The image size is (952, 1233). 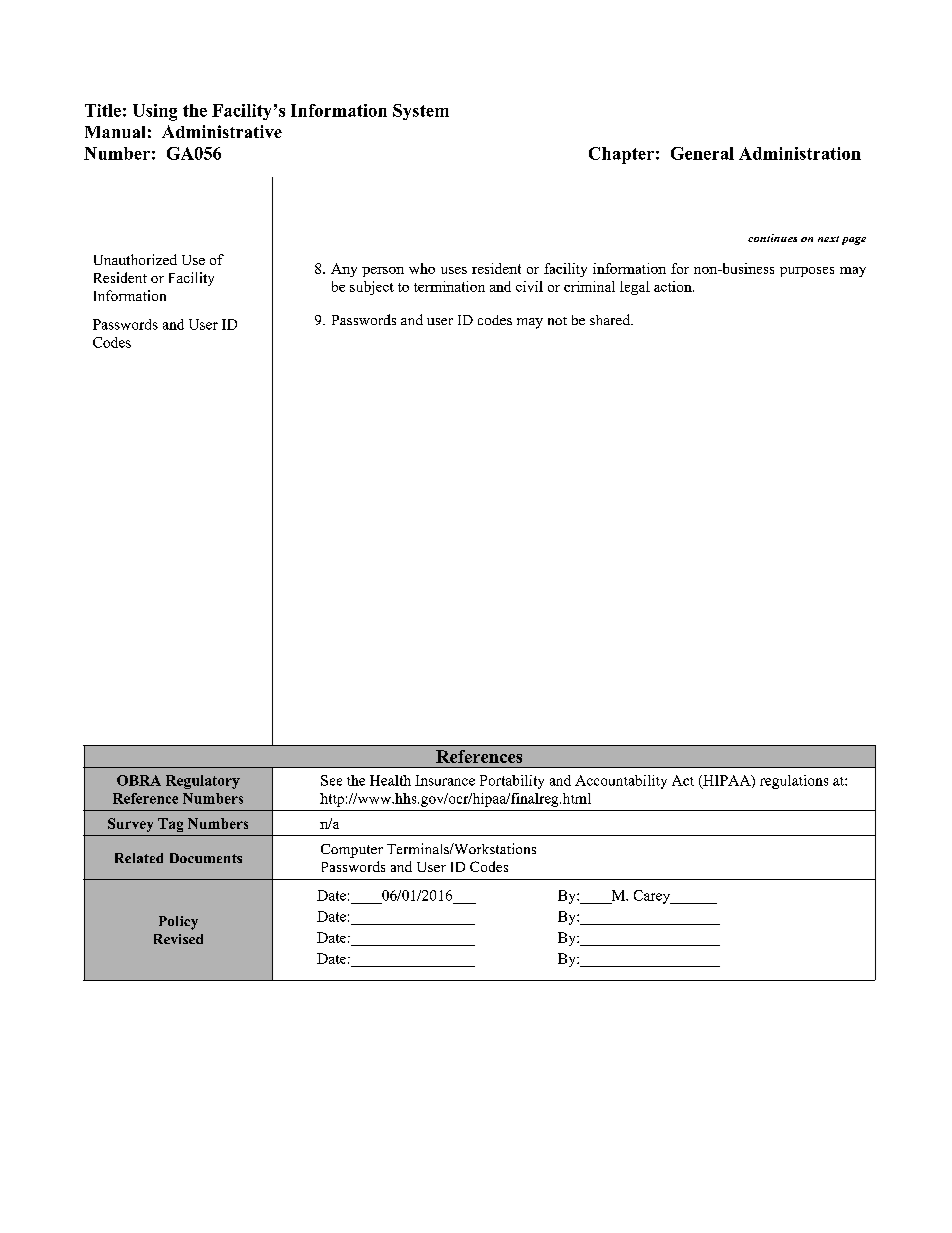 I want to click on System, so click(x=421, y=112).
